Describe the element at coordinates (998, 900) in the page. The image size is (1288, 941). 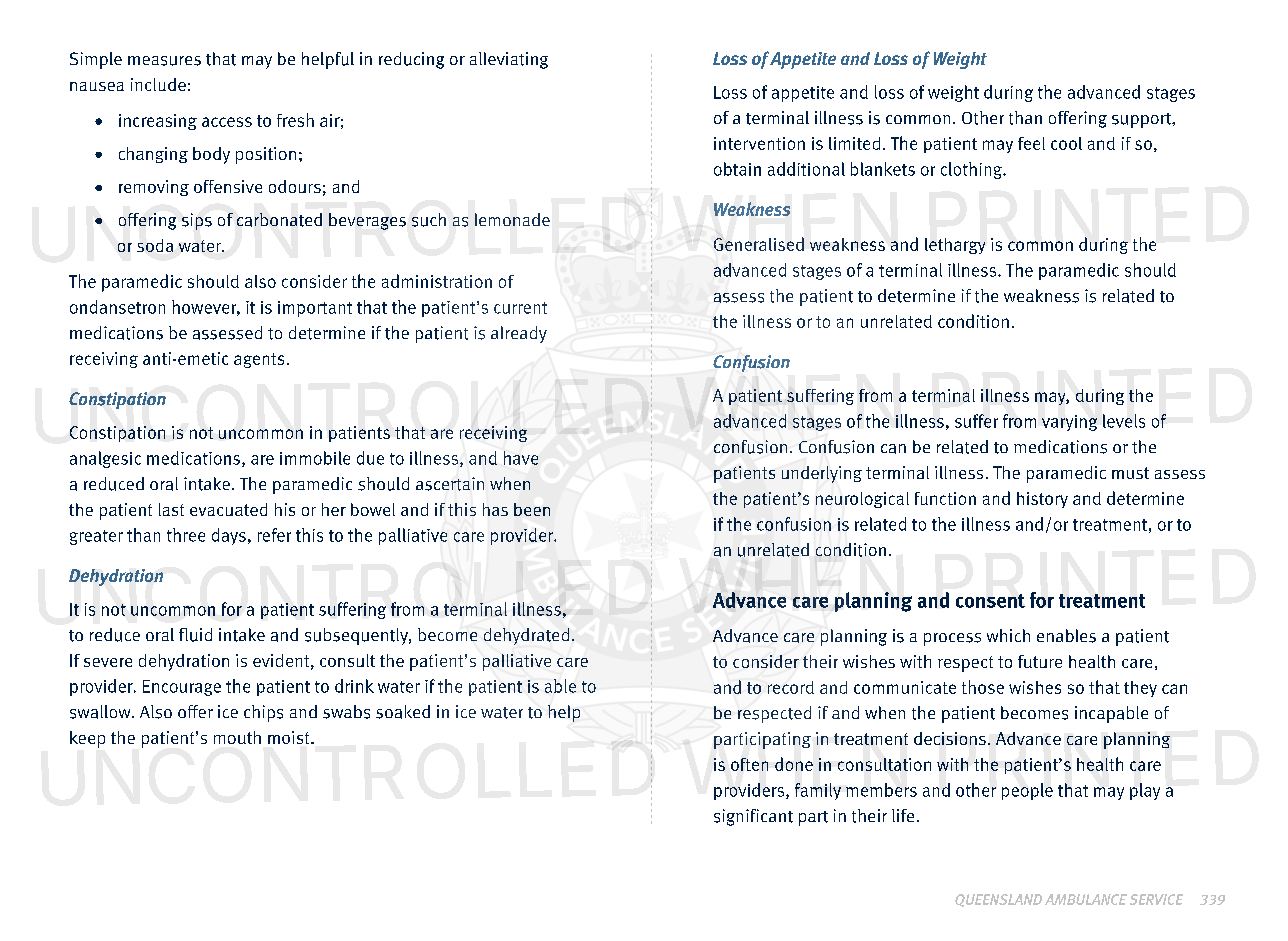
I see `QUEENSLAND` at that location.
